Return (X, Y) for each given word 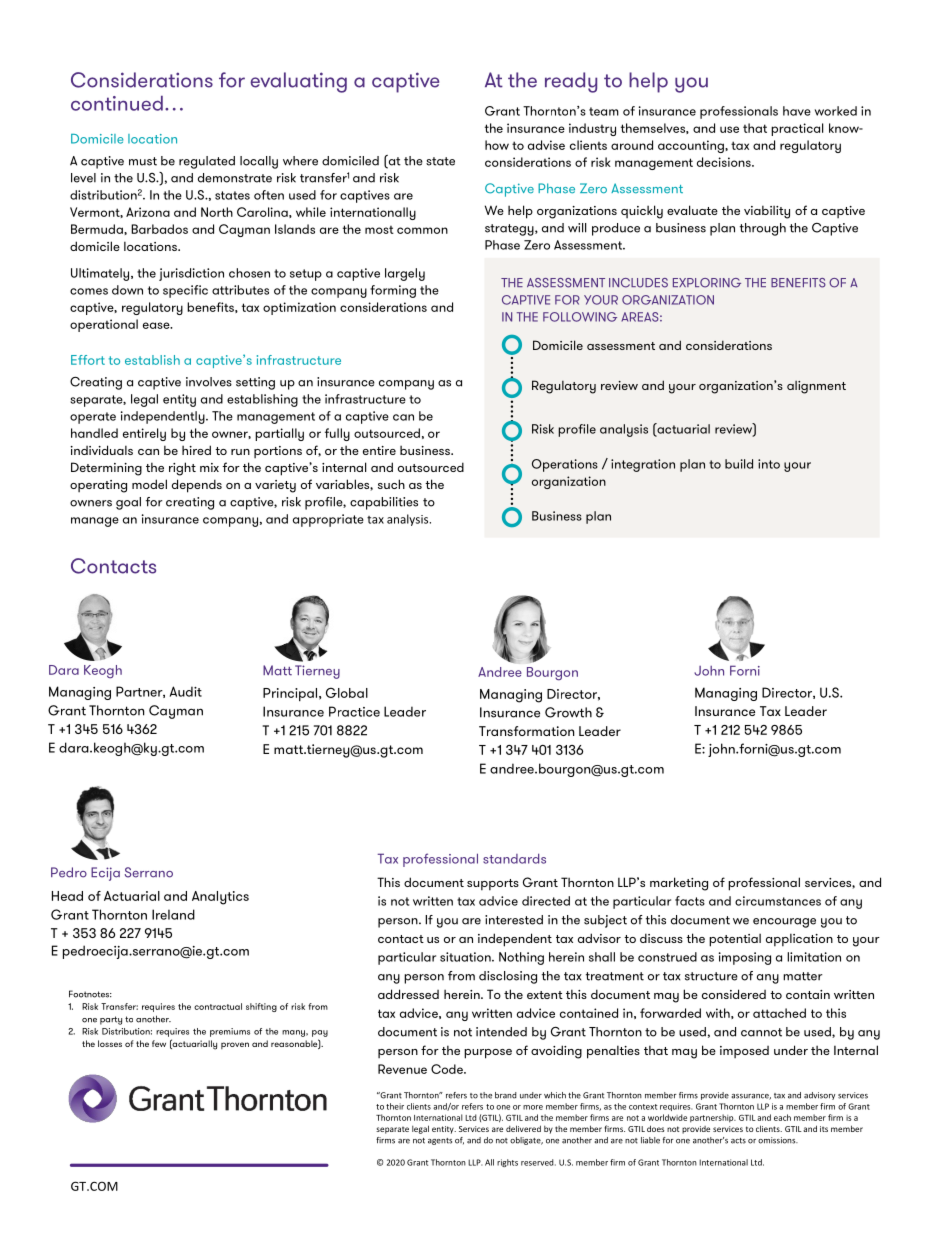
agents (440, 1141)
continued (117, 103)
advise (546, 145)
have (797, 111)
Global (347, 692)
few (159, 1043)
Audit (186, 691)
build (739, 464)
